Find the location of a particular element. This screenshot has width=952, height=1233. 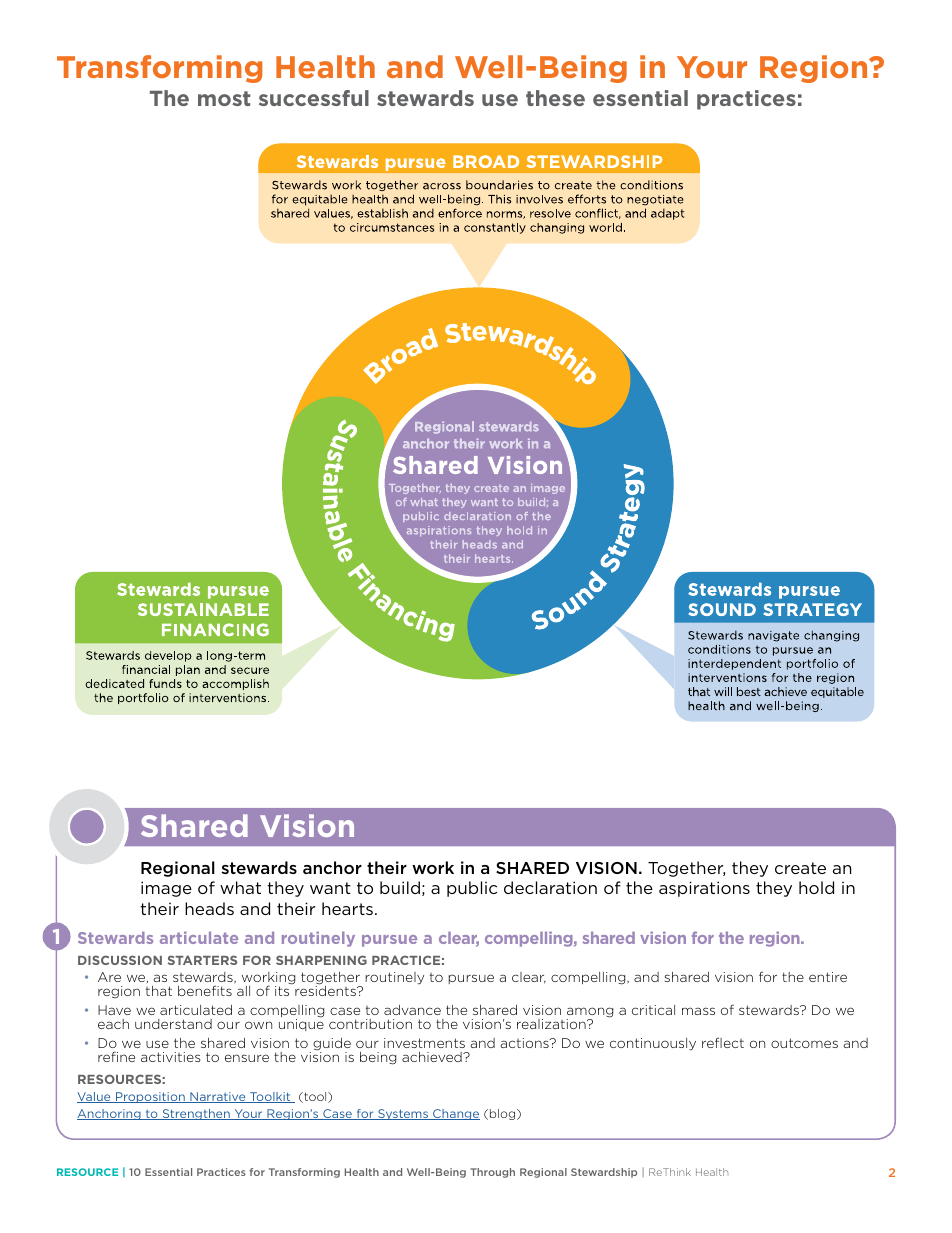

Change is located at coordinates (455, 1114).
